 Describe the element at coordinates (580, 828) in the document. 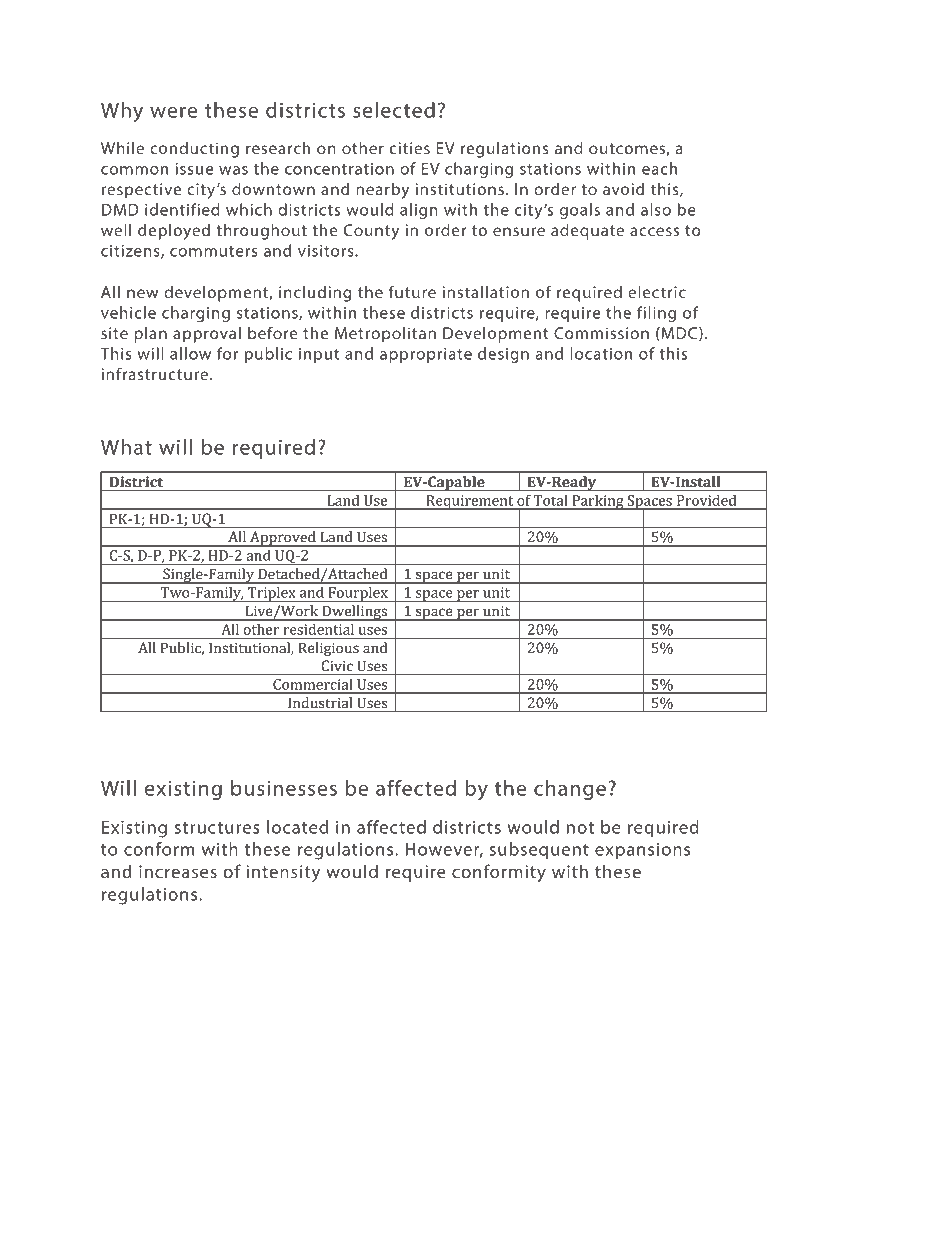

I see `not` at that location.
